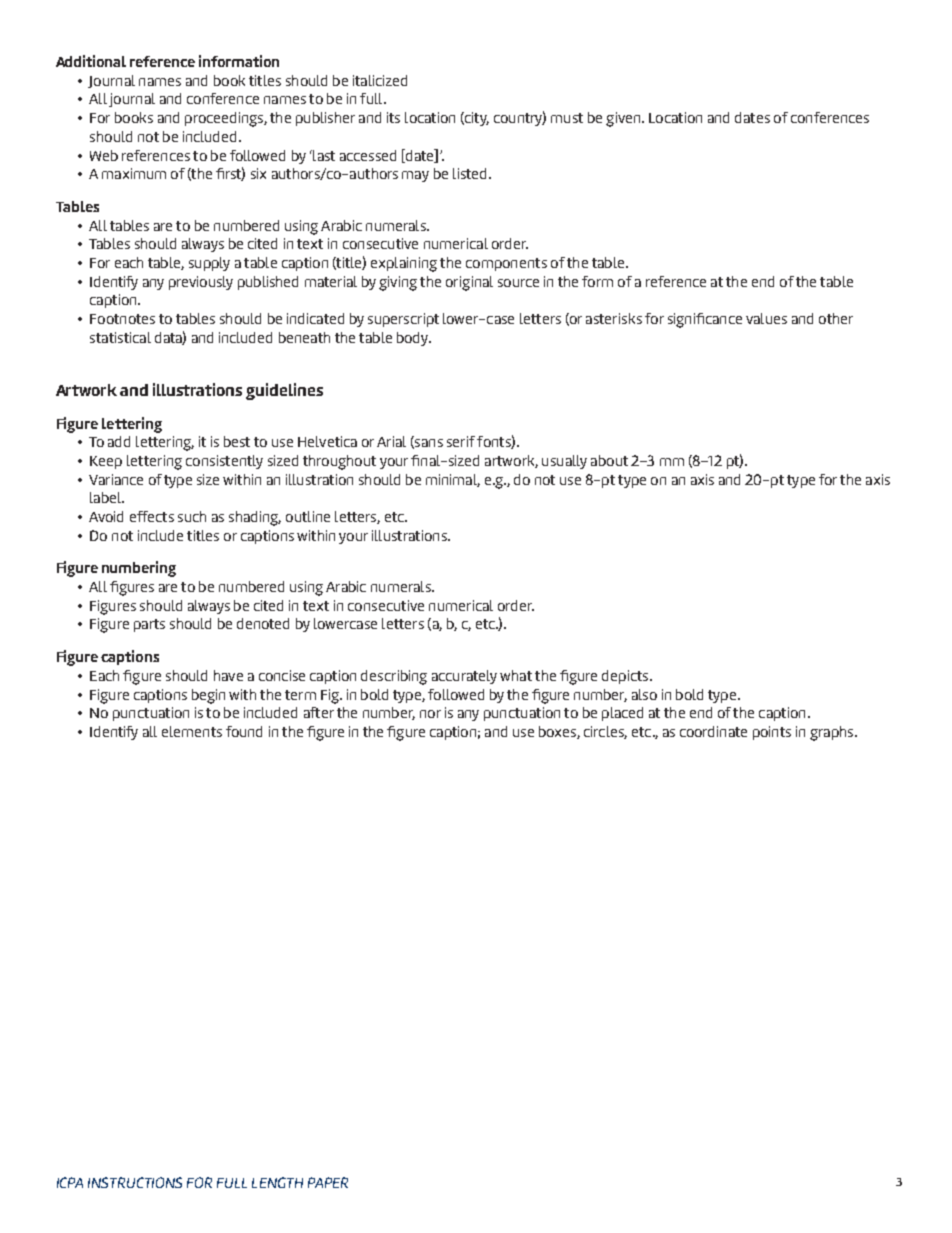  Describe the element at coordinates (277, 1182) in the screenshot. I see `LENGTH` at that location.
